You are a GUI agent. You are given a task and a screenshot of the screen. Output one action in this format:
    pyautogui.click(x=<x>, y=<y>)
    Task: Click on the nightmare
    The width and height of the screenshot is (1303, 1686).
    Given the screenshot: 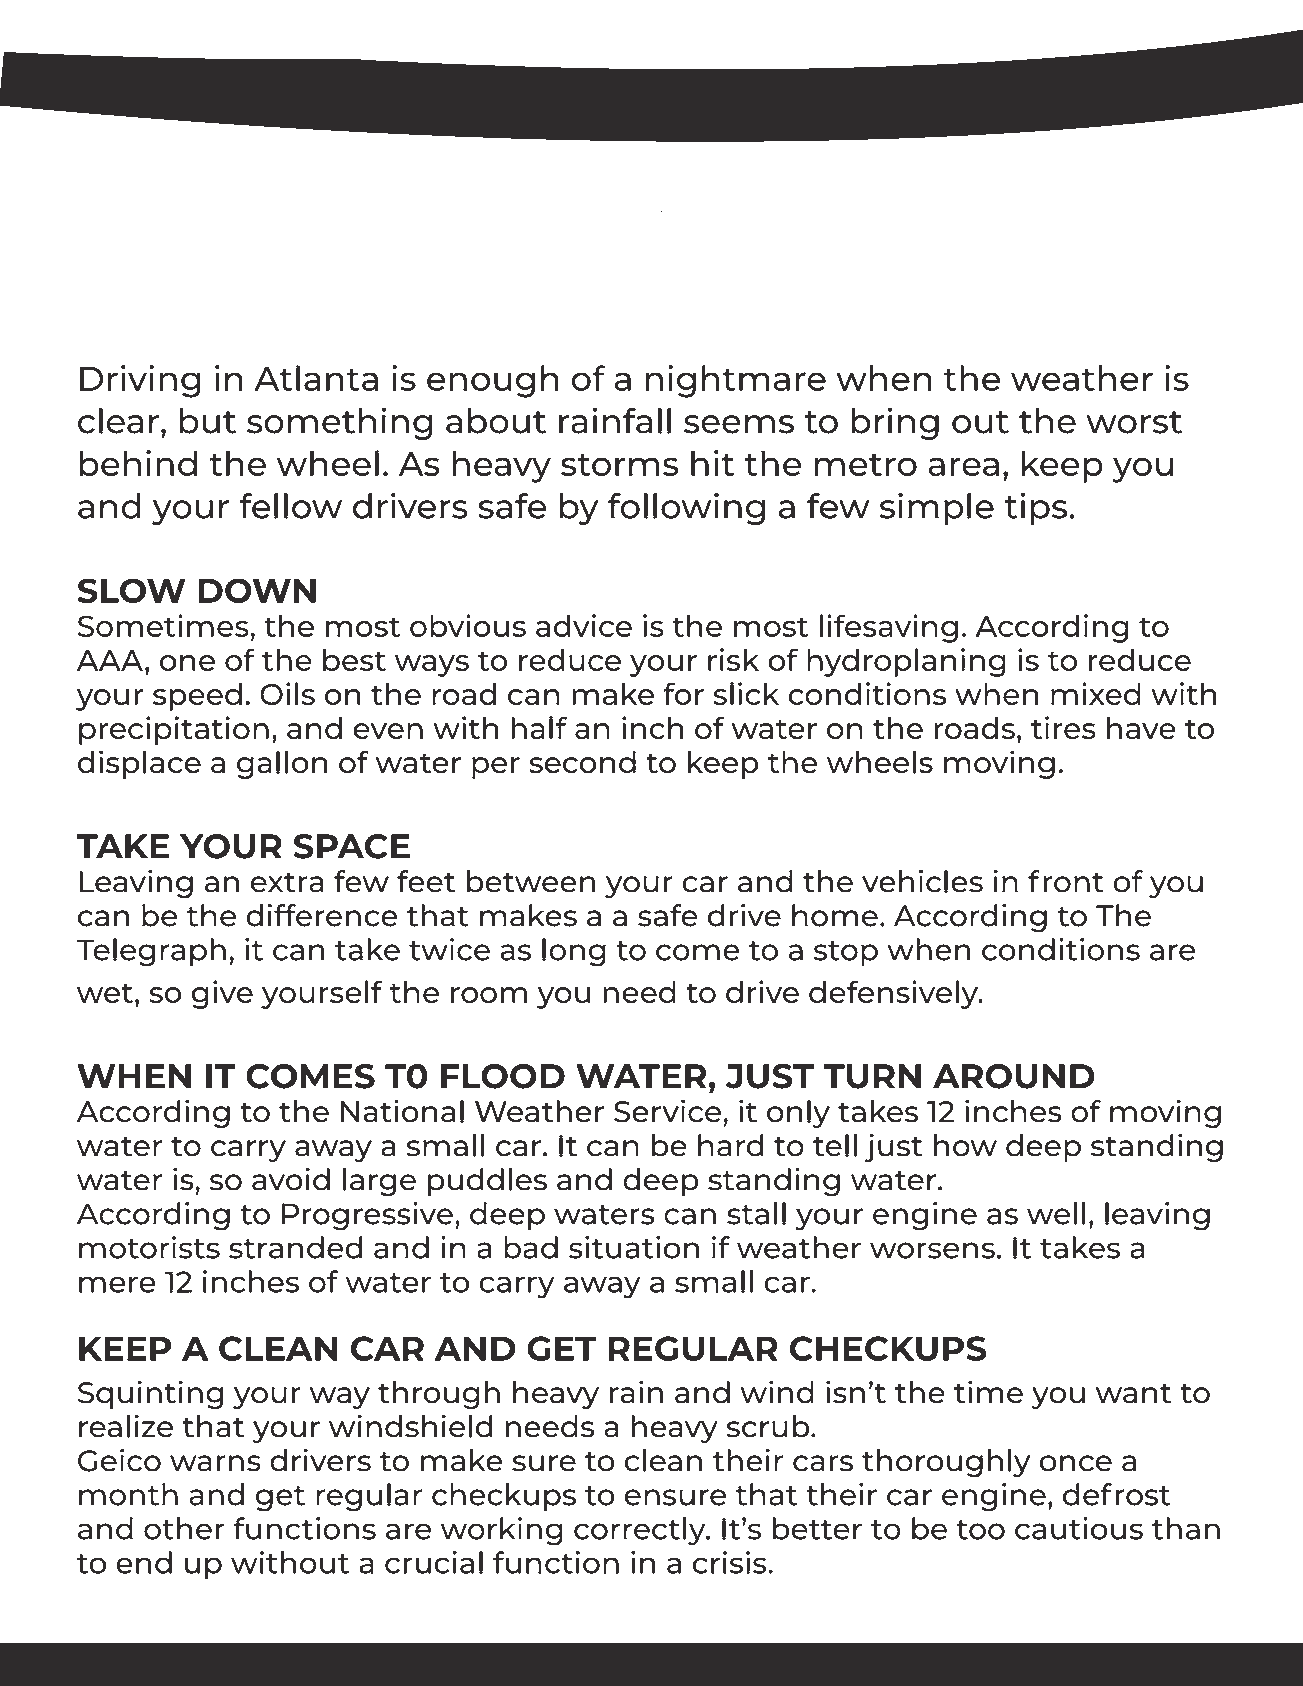 What is the action you would take?
    pyautogui.click(x=736, y=381)
